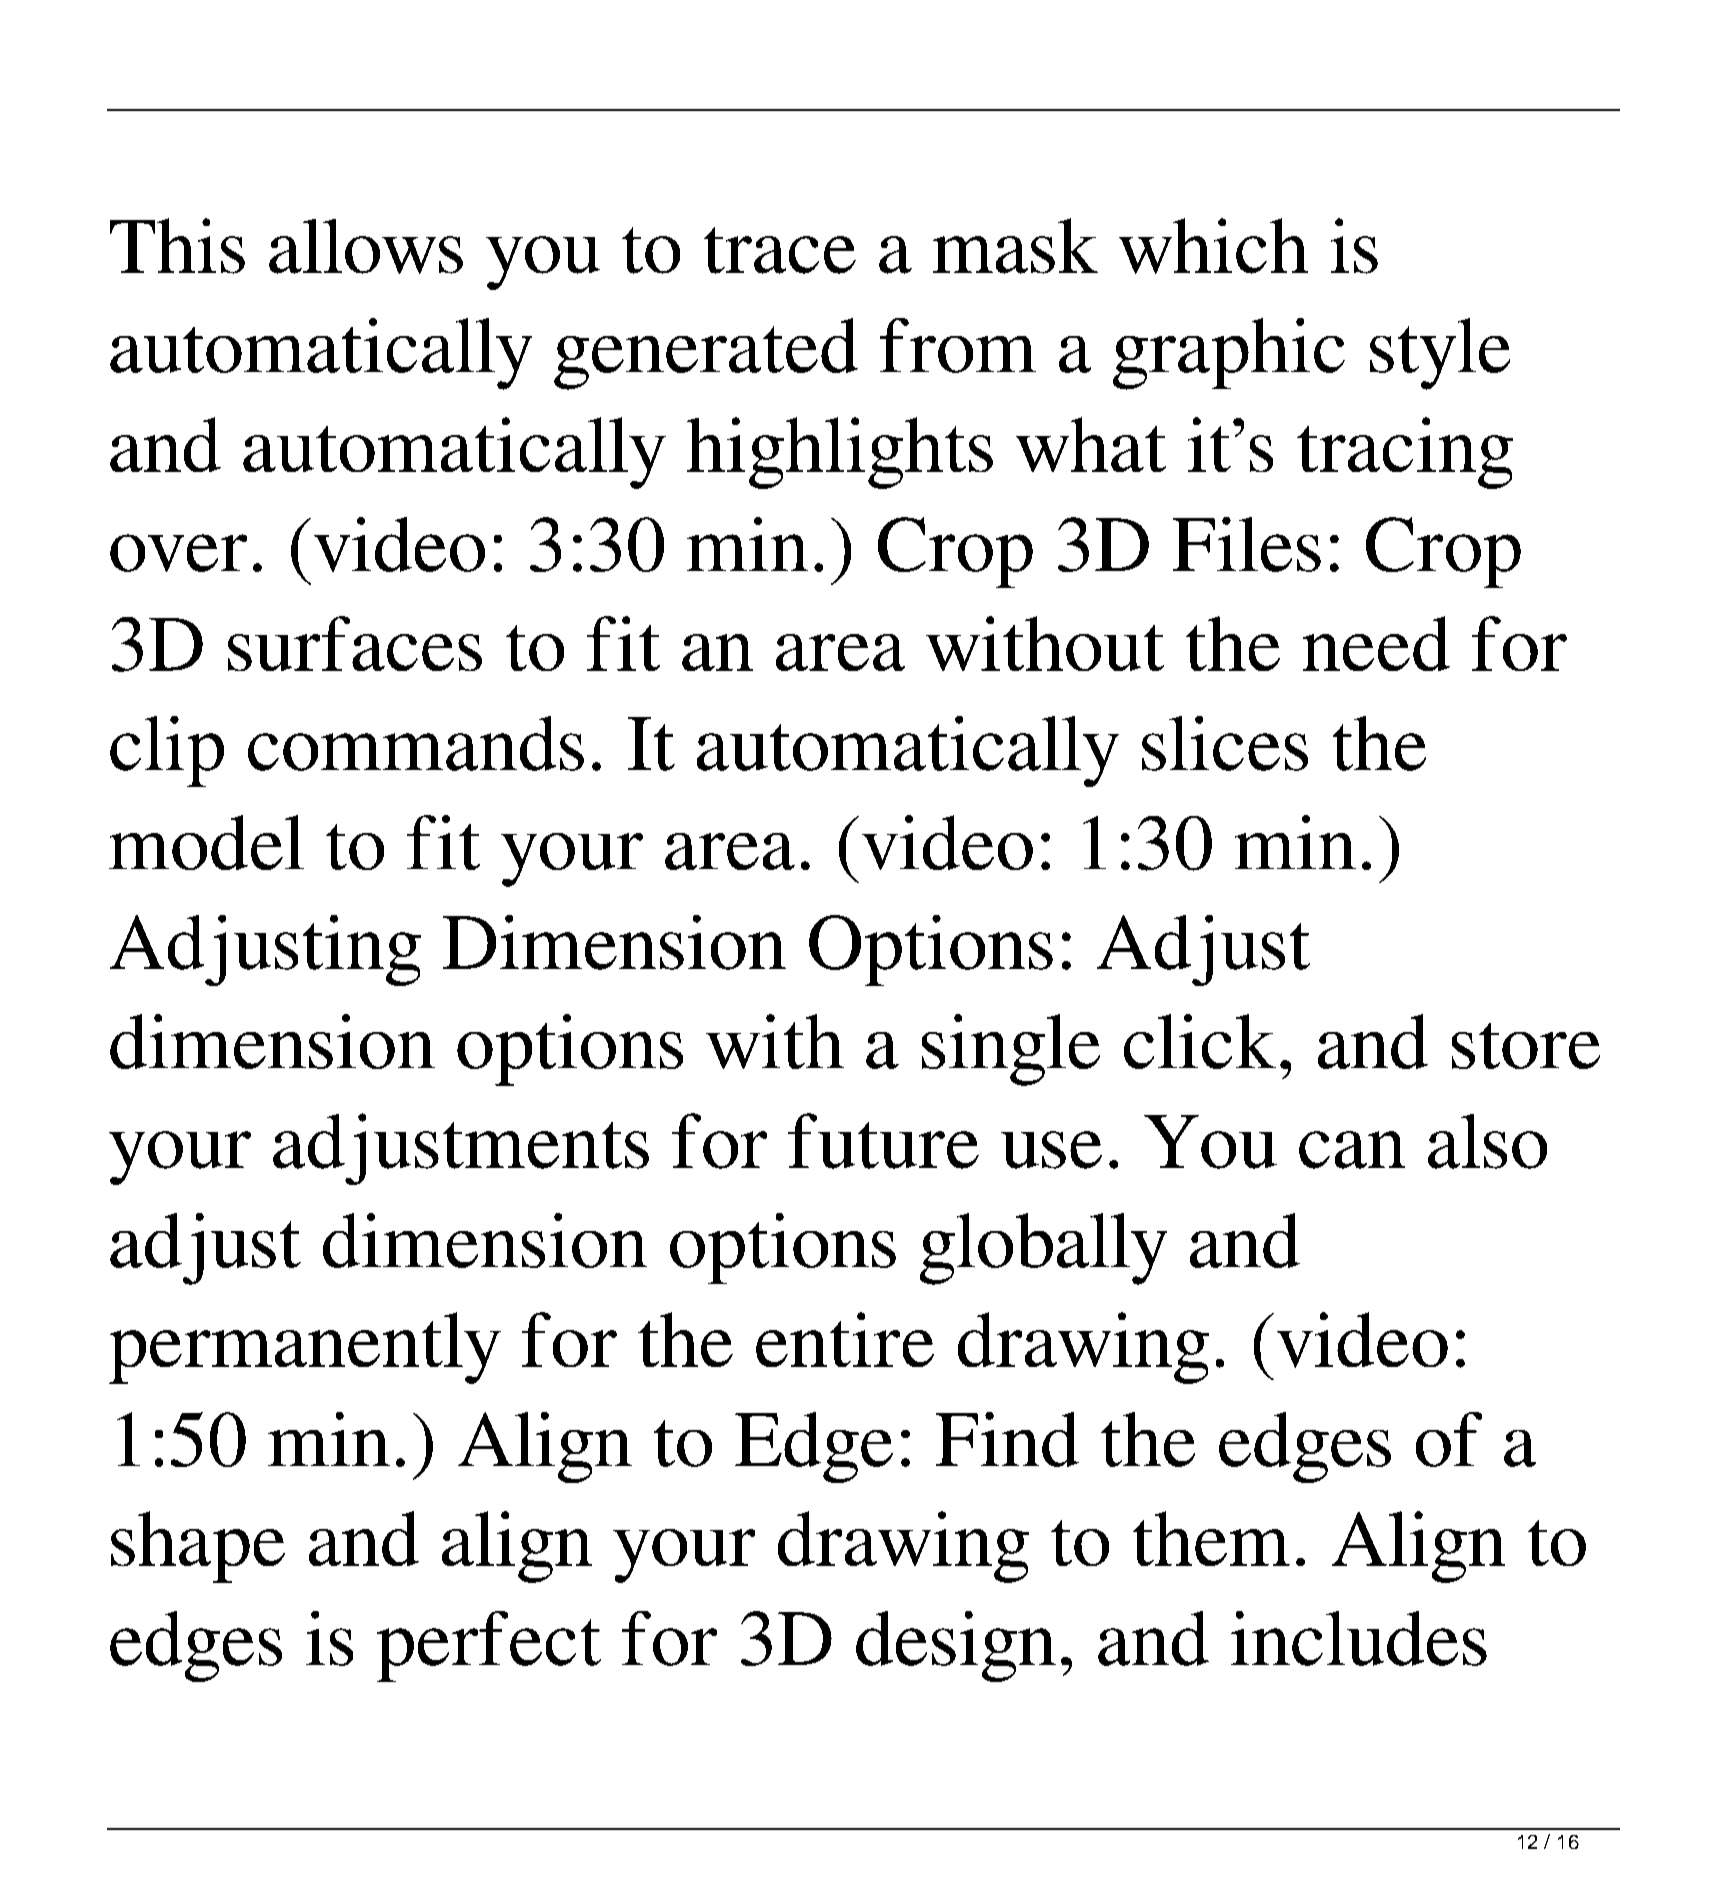  Describe the element at coordinates (780, 250) in the document. I see `trace` at that location.
